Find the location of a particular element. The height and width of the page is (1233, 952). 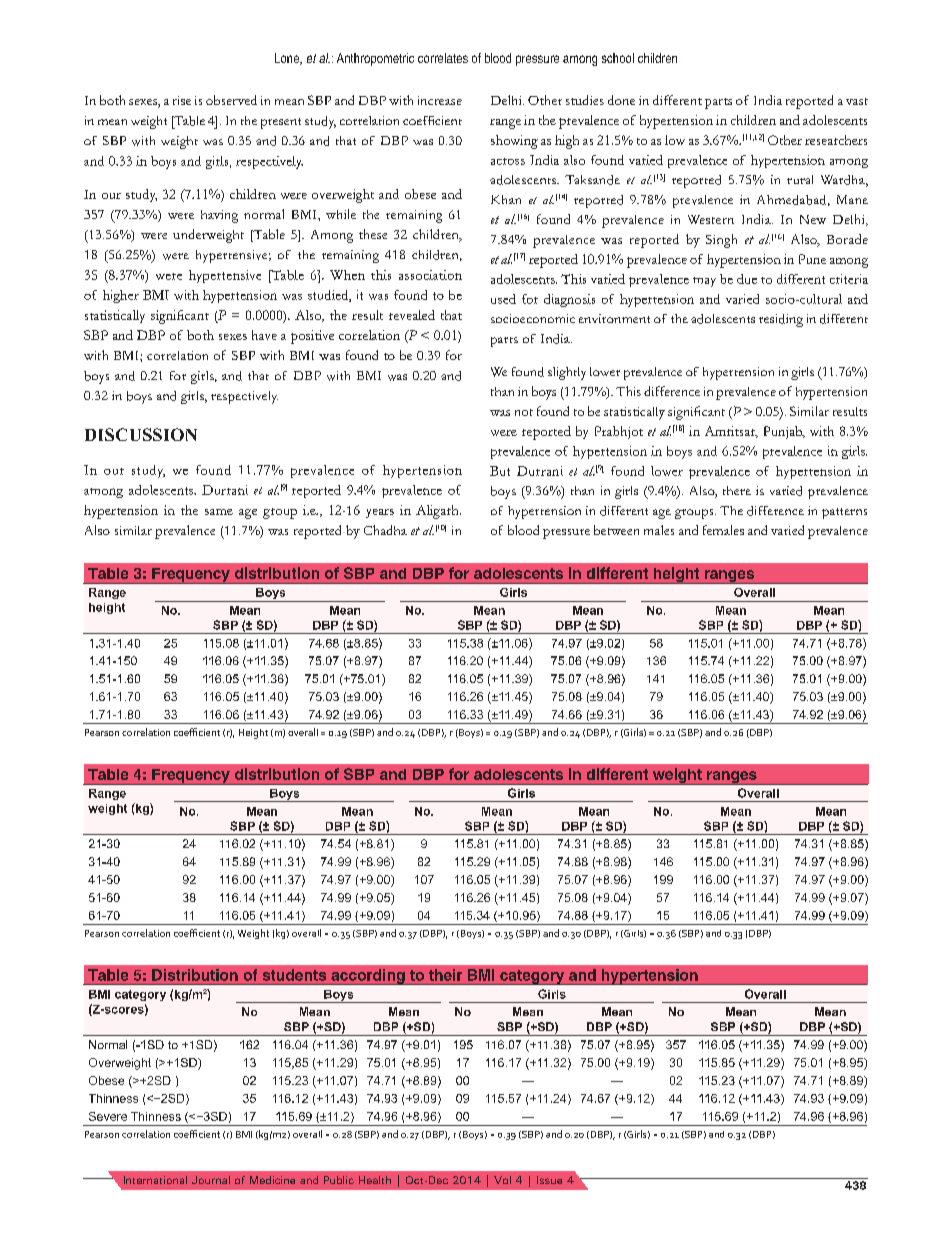

rise is located at coordinates (182, 100).
